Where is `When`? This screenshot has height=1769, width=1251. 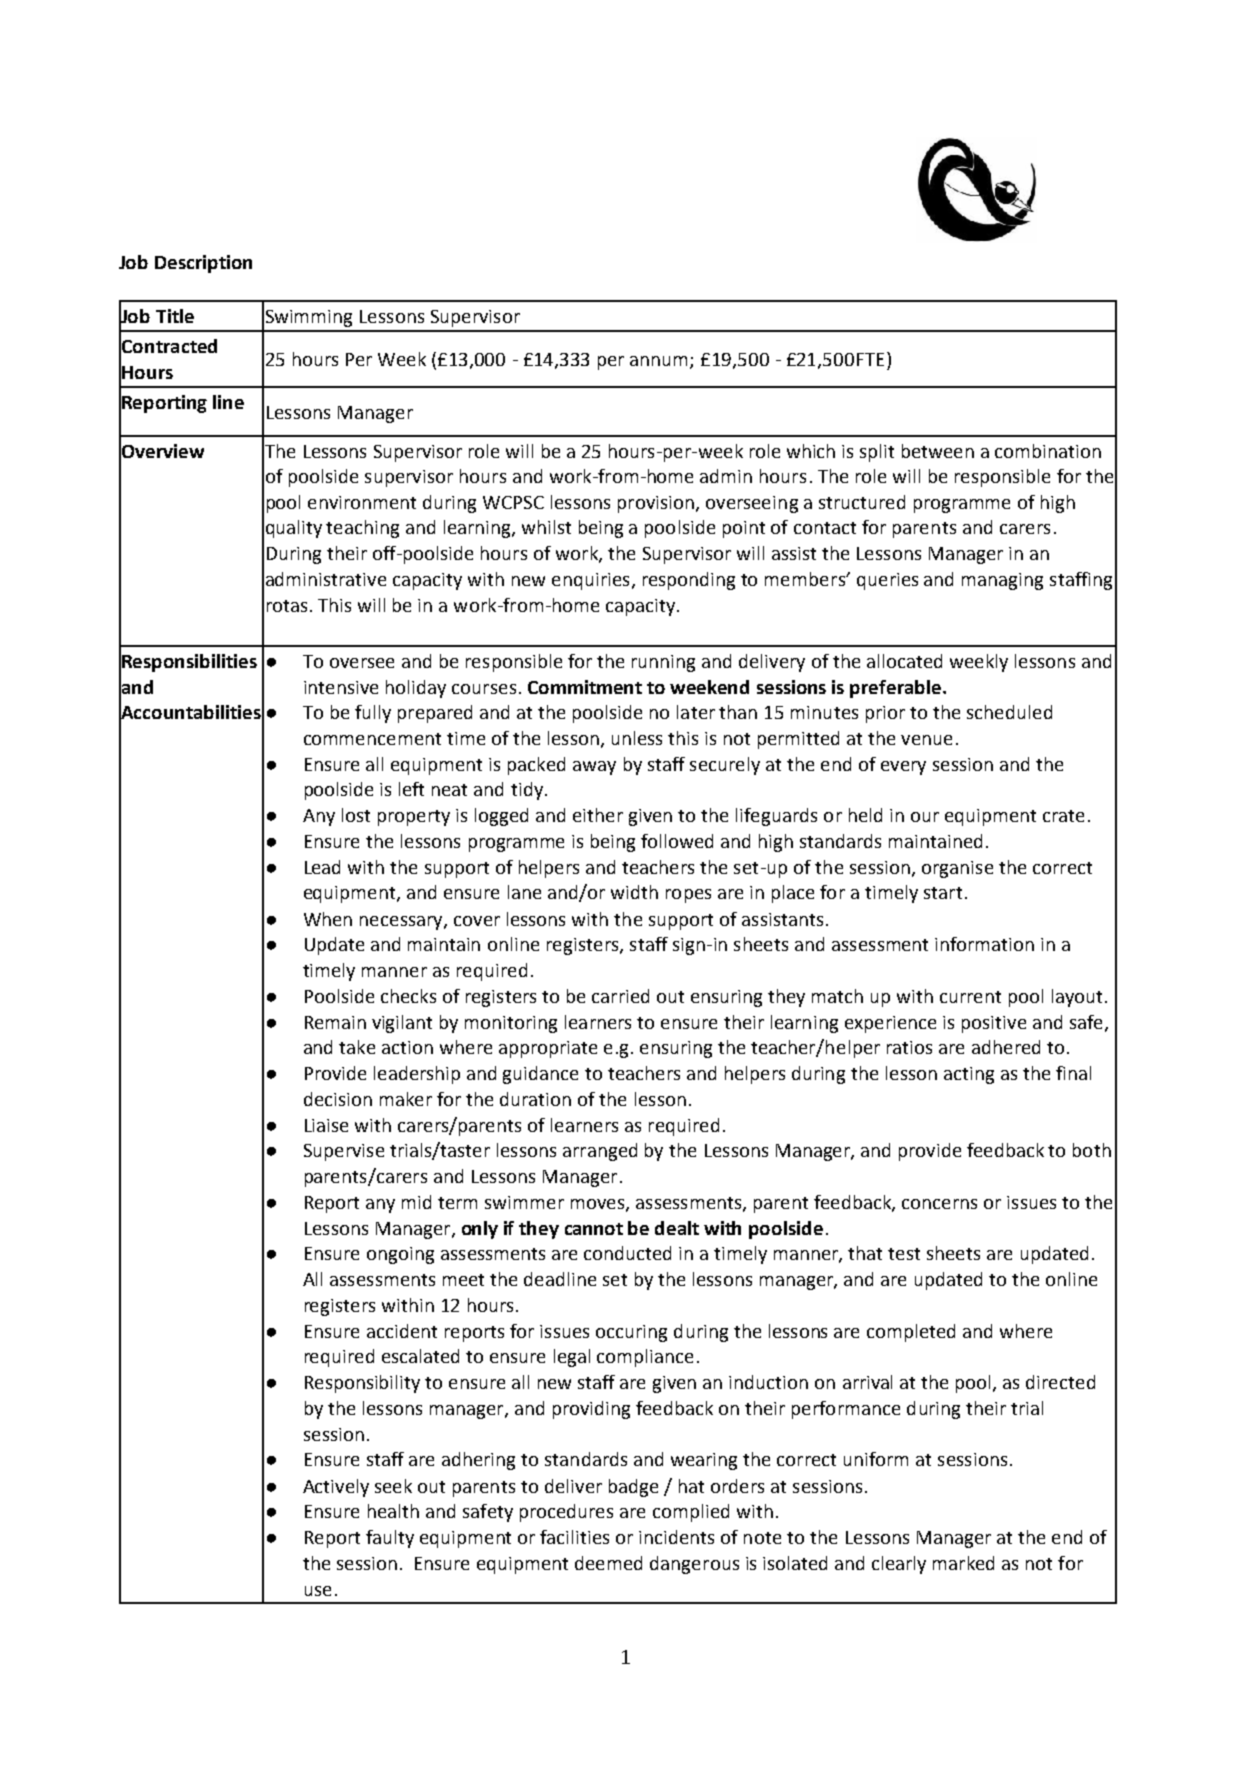
When is located at coordinates (328, 919).
